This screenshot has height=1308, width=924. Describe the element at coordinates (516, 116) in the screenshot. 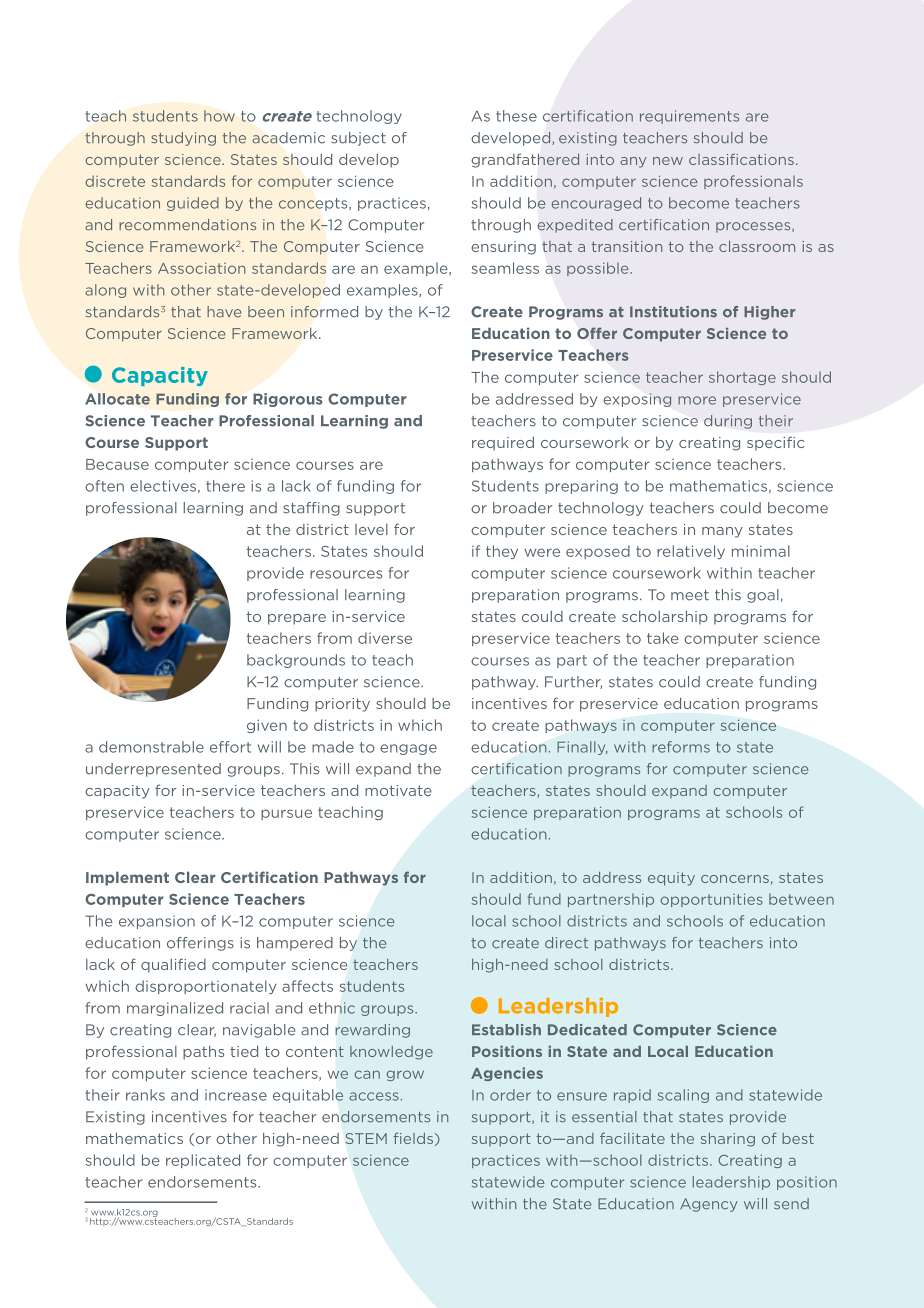

I see `these` at that location.
